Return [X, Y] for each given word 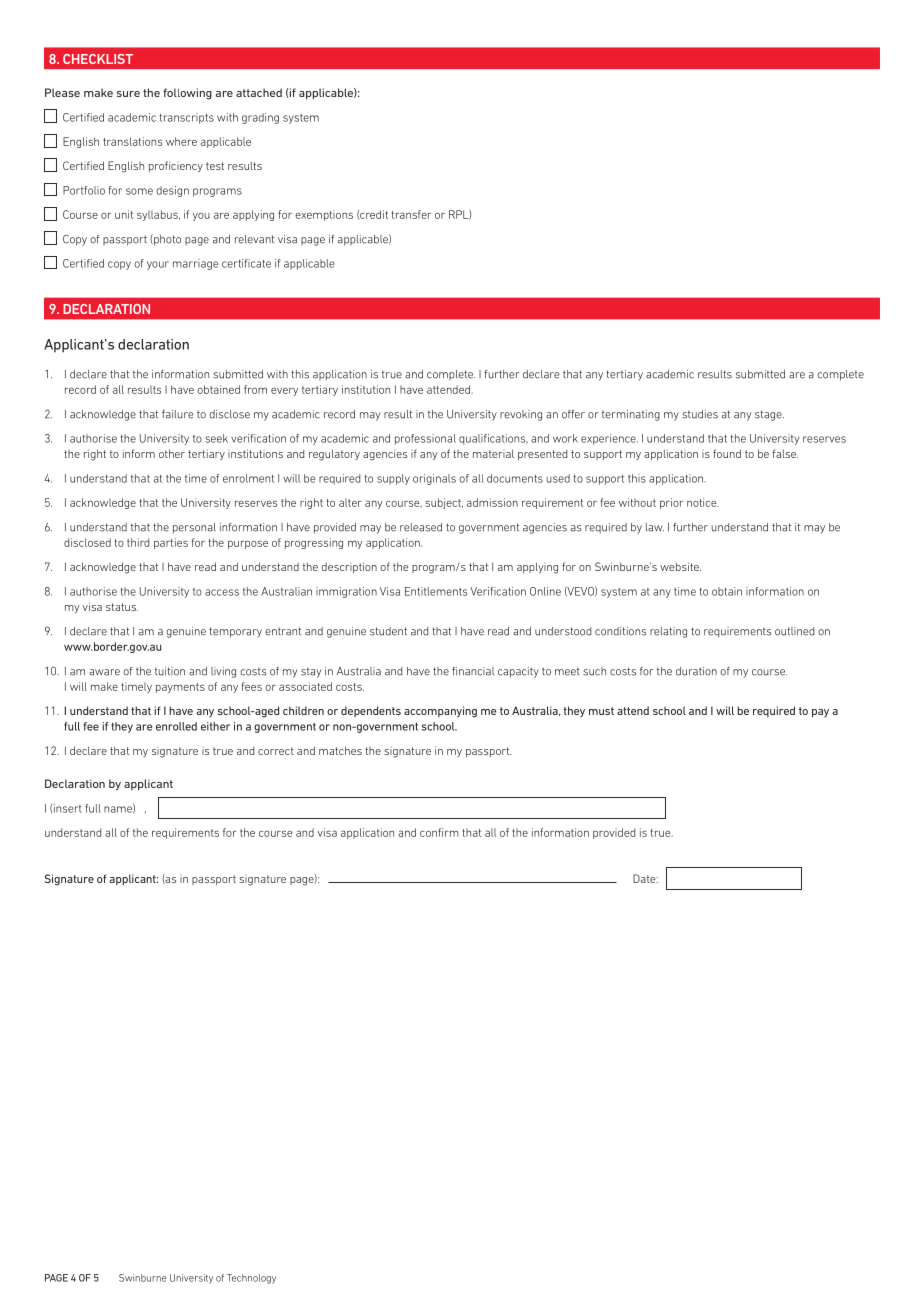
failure [177, 414]
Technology [251, 1279]
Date [645, 878]
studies [700, 414]
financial [473, 671]
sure [128, 94]
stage [769, 415]
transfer [411, 214]
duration [696, 671]
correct [276, 751]
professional [425, 439]
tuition [170, 671]
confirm [439, 832]
